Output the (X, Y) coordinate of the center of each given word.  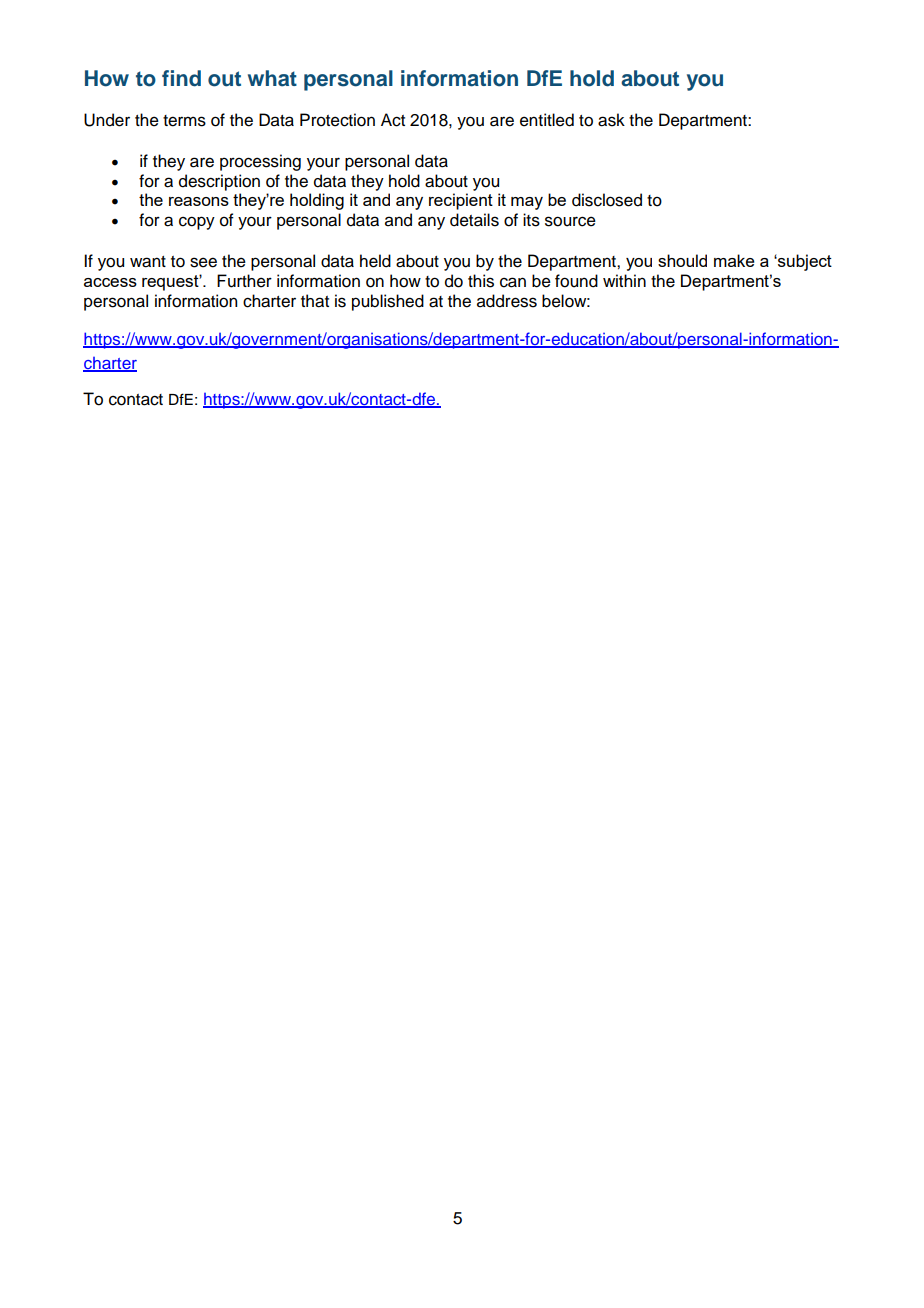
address (507, 301)
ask (611, 120)
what (272, 78)
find (181, 78)
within (624, 280)
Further (244, 281)
